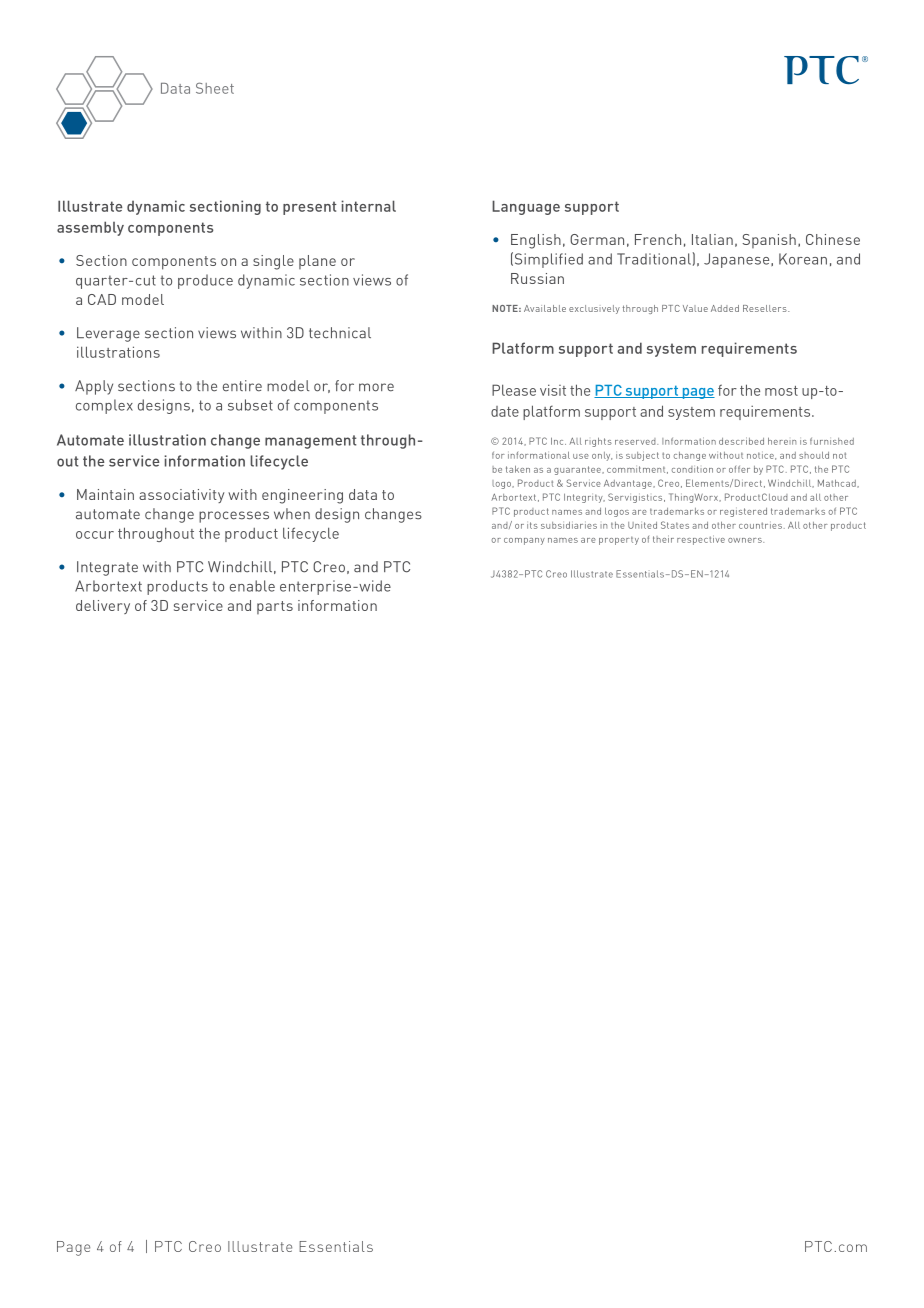 The image size is (924, 1308). What do you see at coordinates (252, 586) in the document?
I see `enable` at bounding box center [252, 586].
